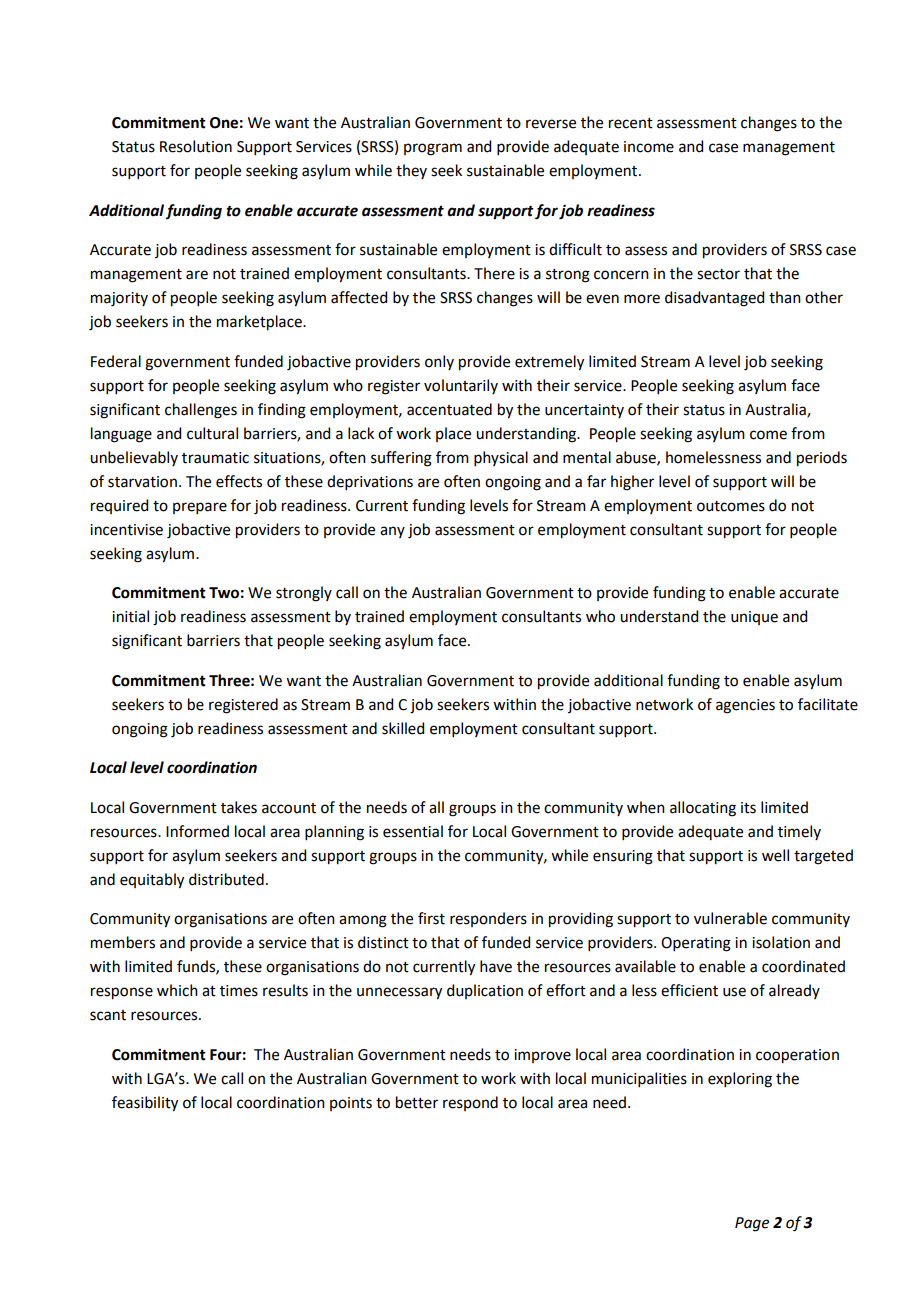 The width and height of the document is (924, 1308). I want to click on challenges, so click(201, 411).
